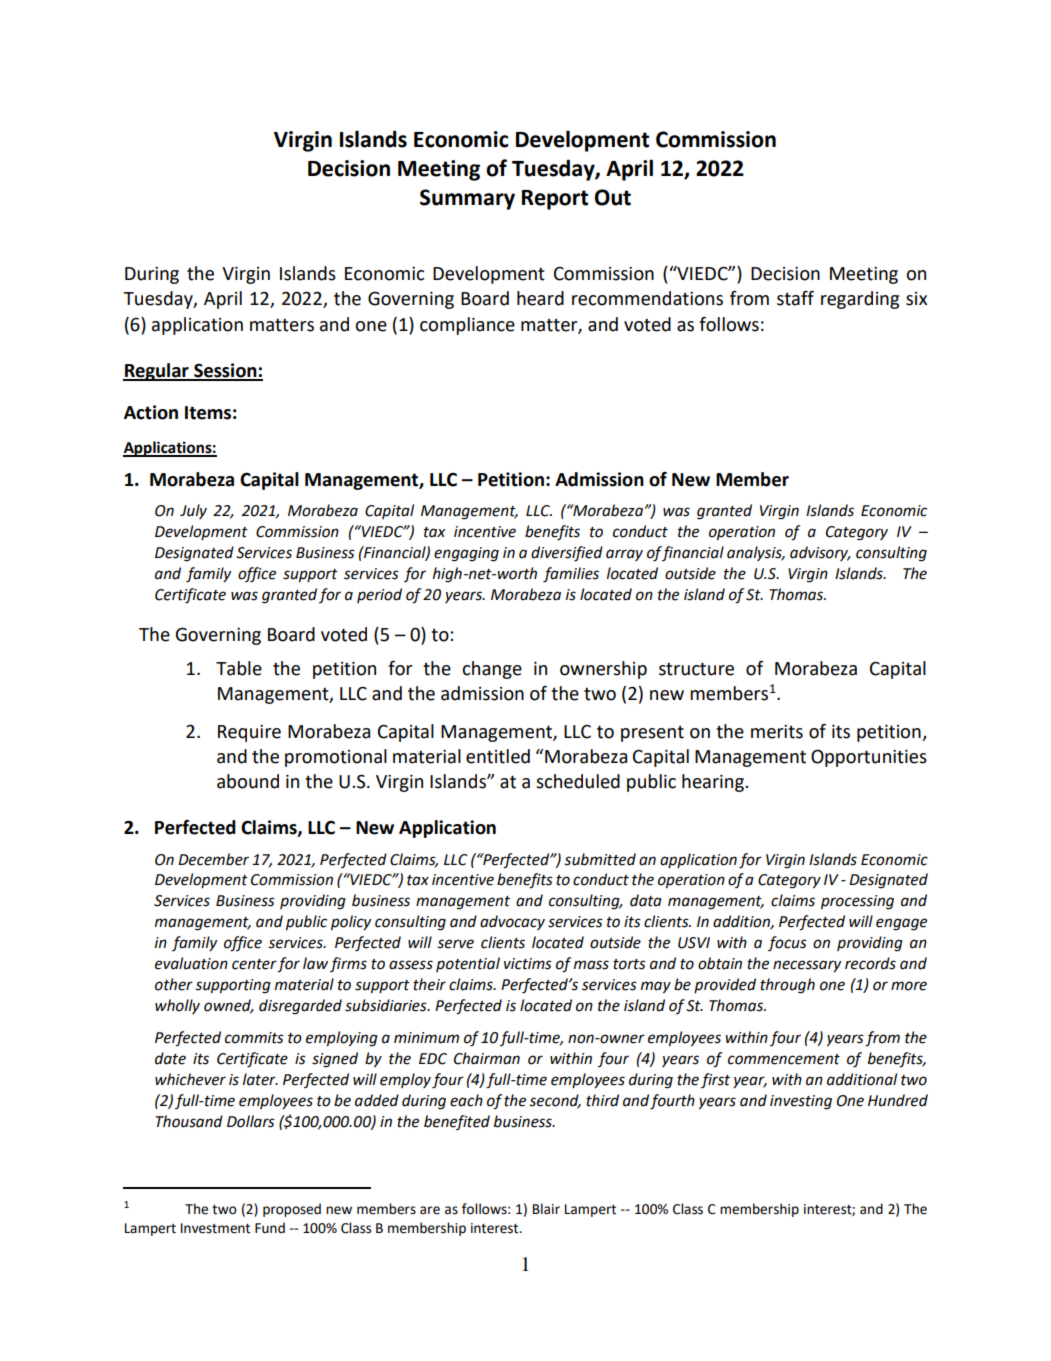 The width and height of the screenshot is (1051, 1361). I want to click on staff, so click(795, 298).
